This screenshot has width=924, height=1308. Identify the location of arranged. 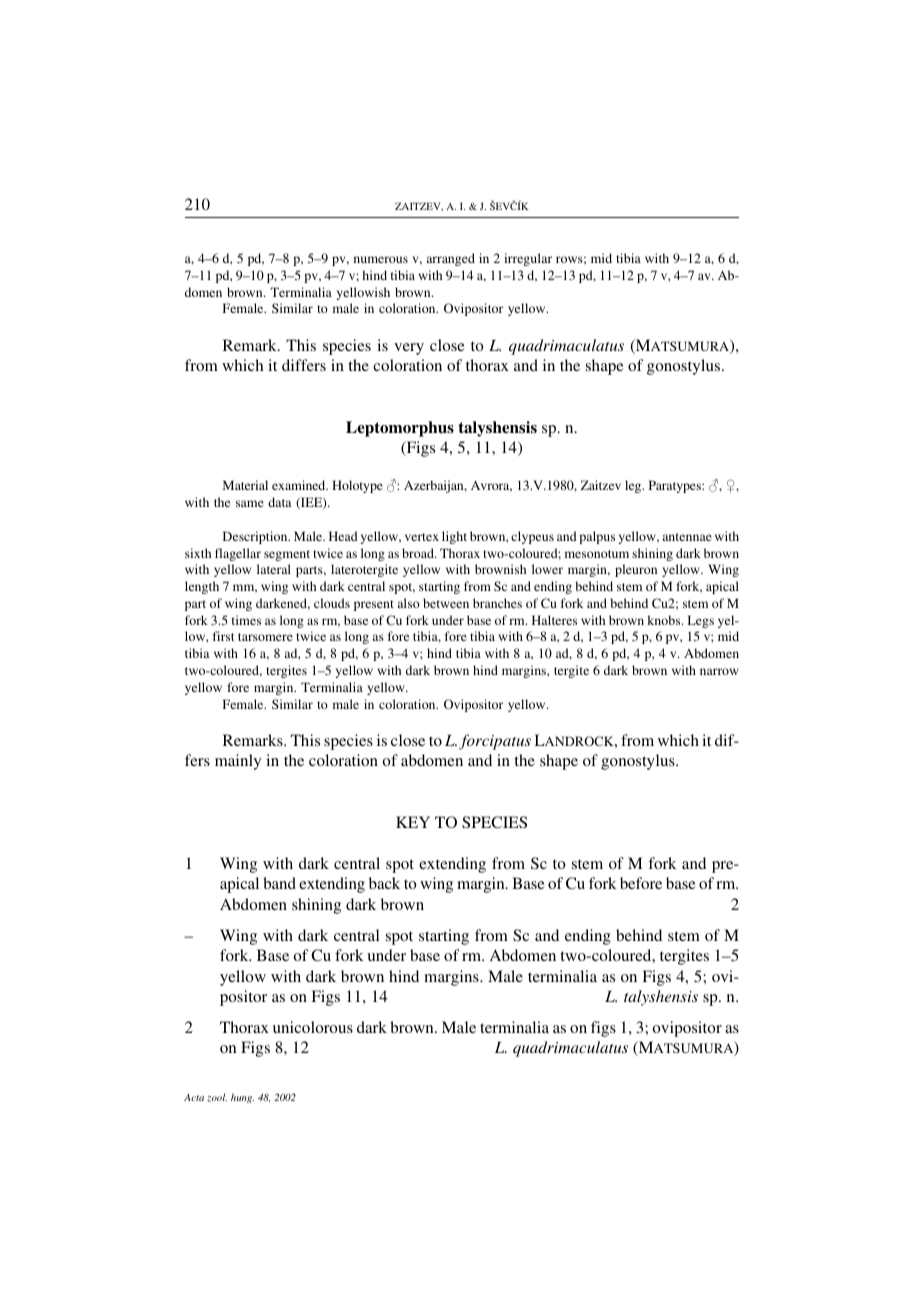
(451, 259).
